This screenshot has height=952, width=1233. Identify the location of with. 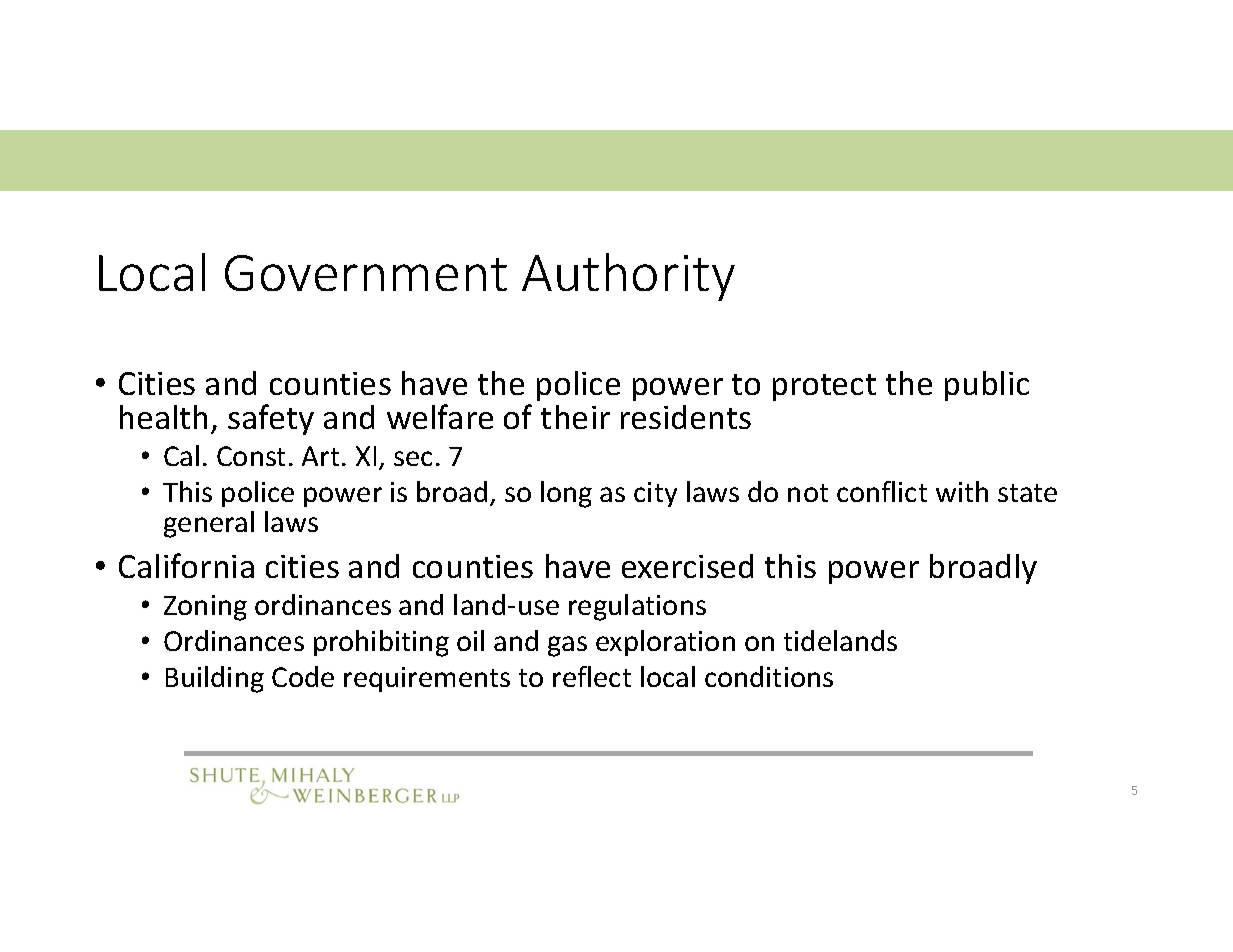
(962, 491).
